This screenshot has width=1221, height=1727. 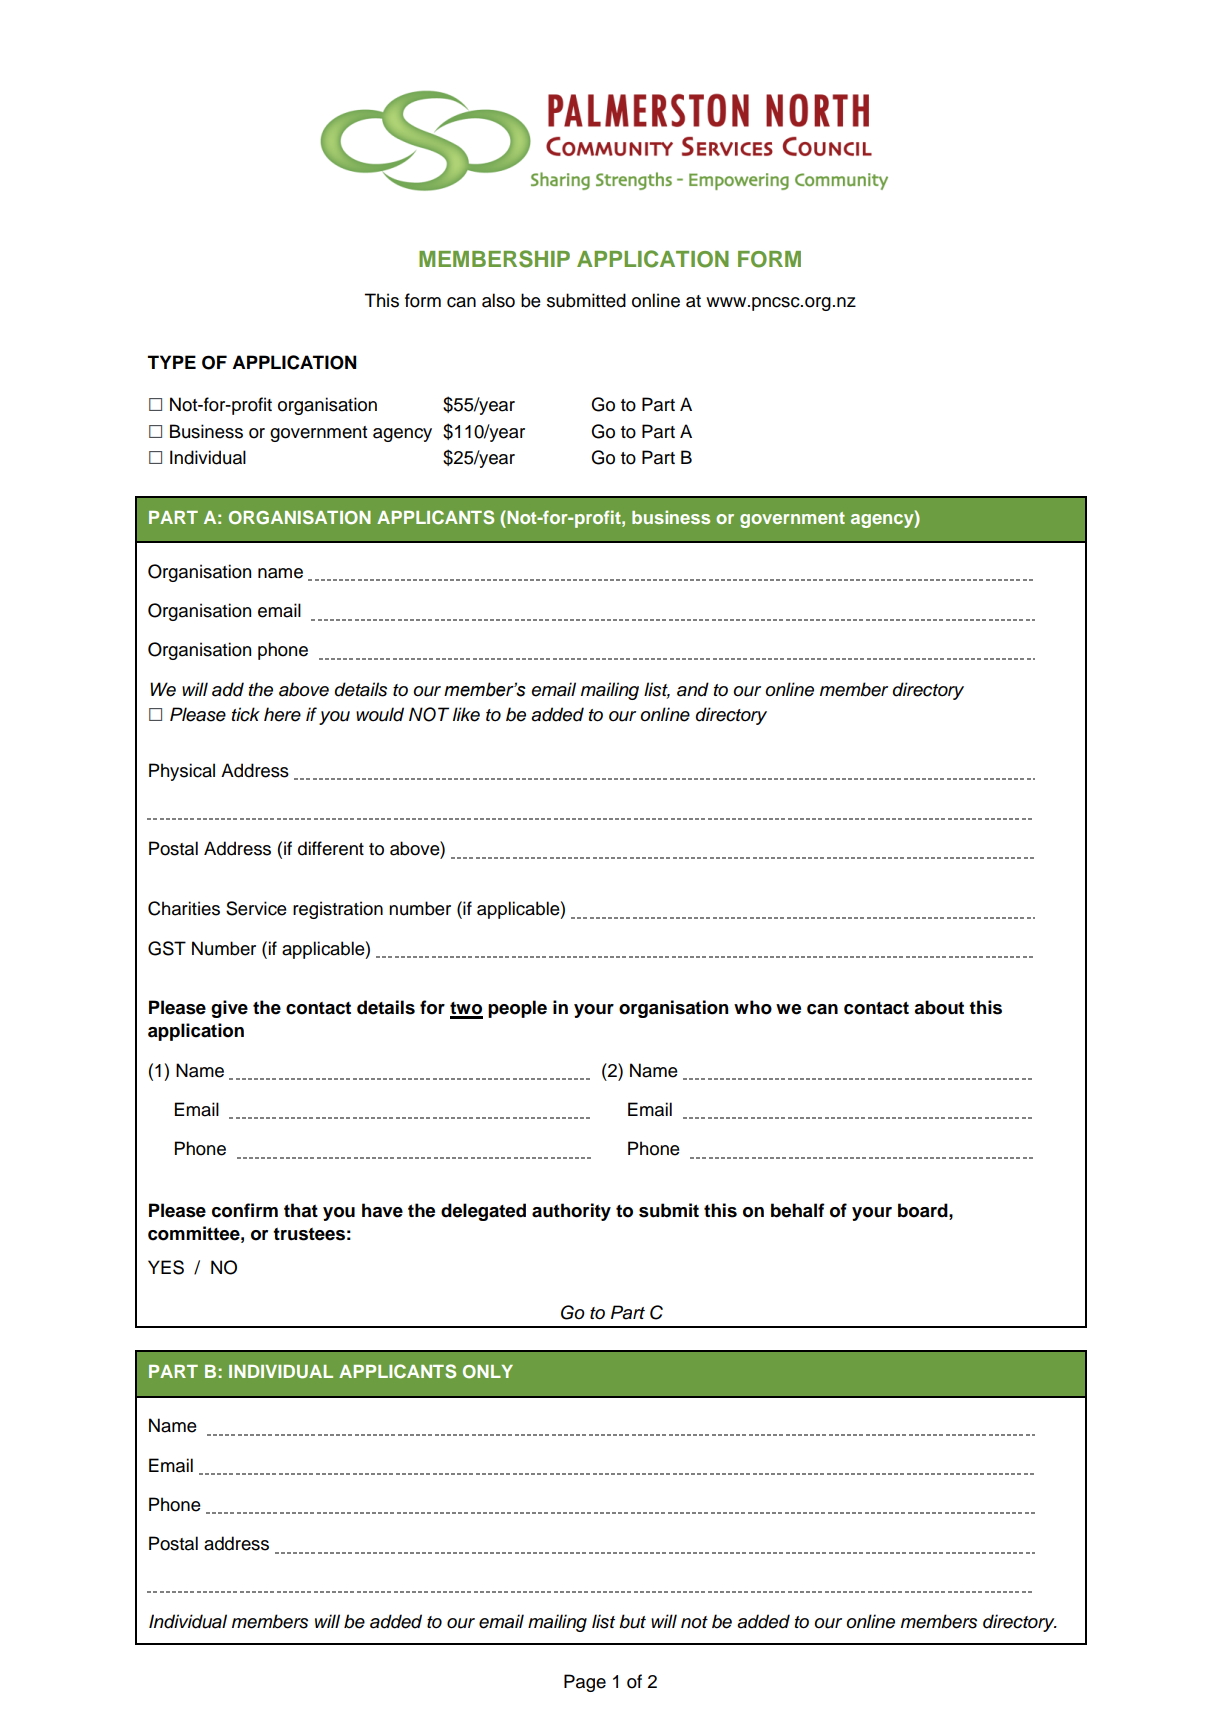 I want to click on people, so click(x=517, y=1009).
